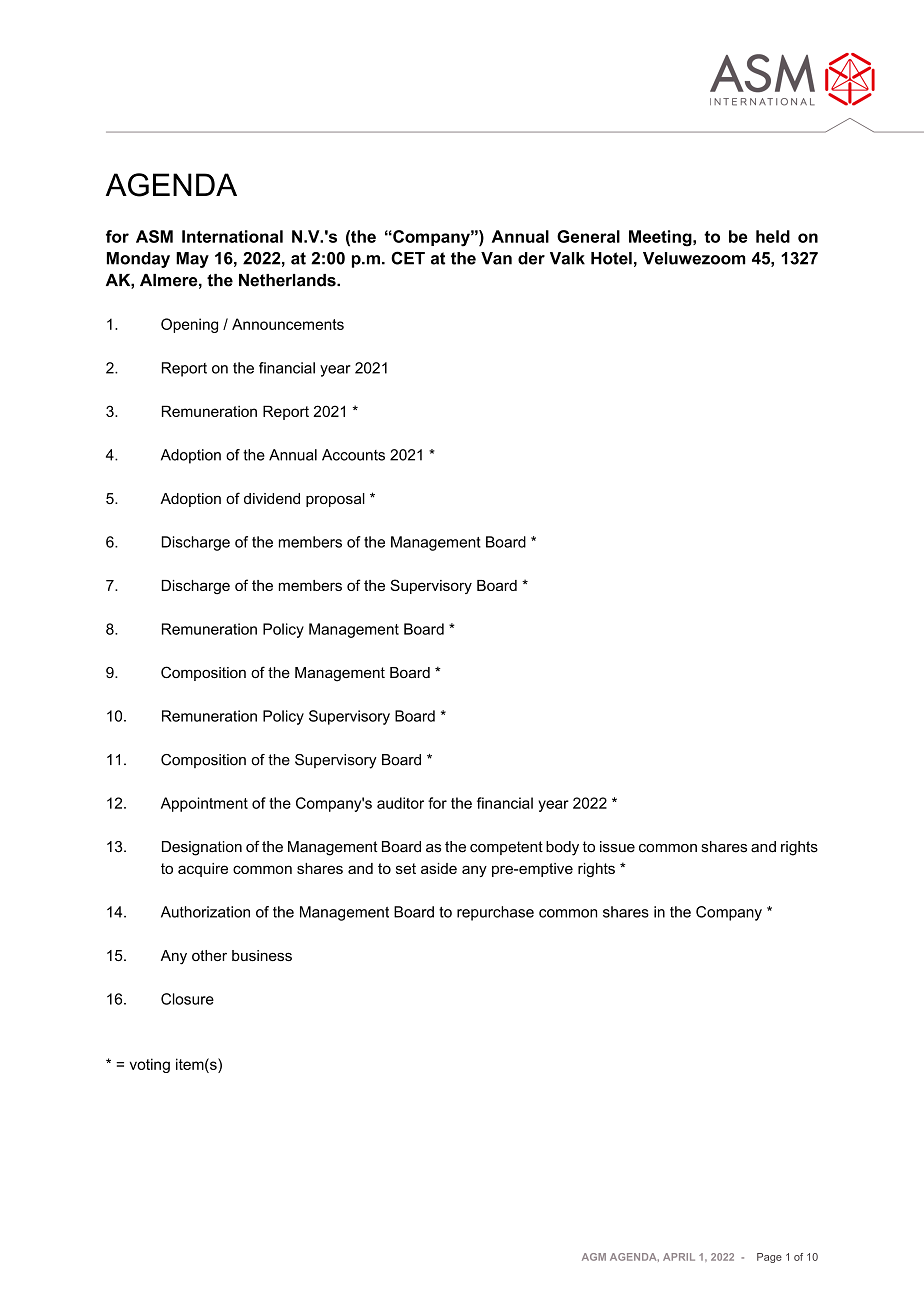 The height and width of the image is (1307, 924). What do you see at coordinates (400, 803) in the image?
I see `auditor` at bounding box center [400, 803].
